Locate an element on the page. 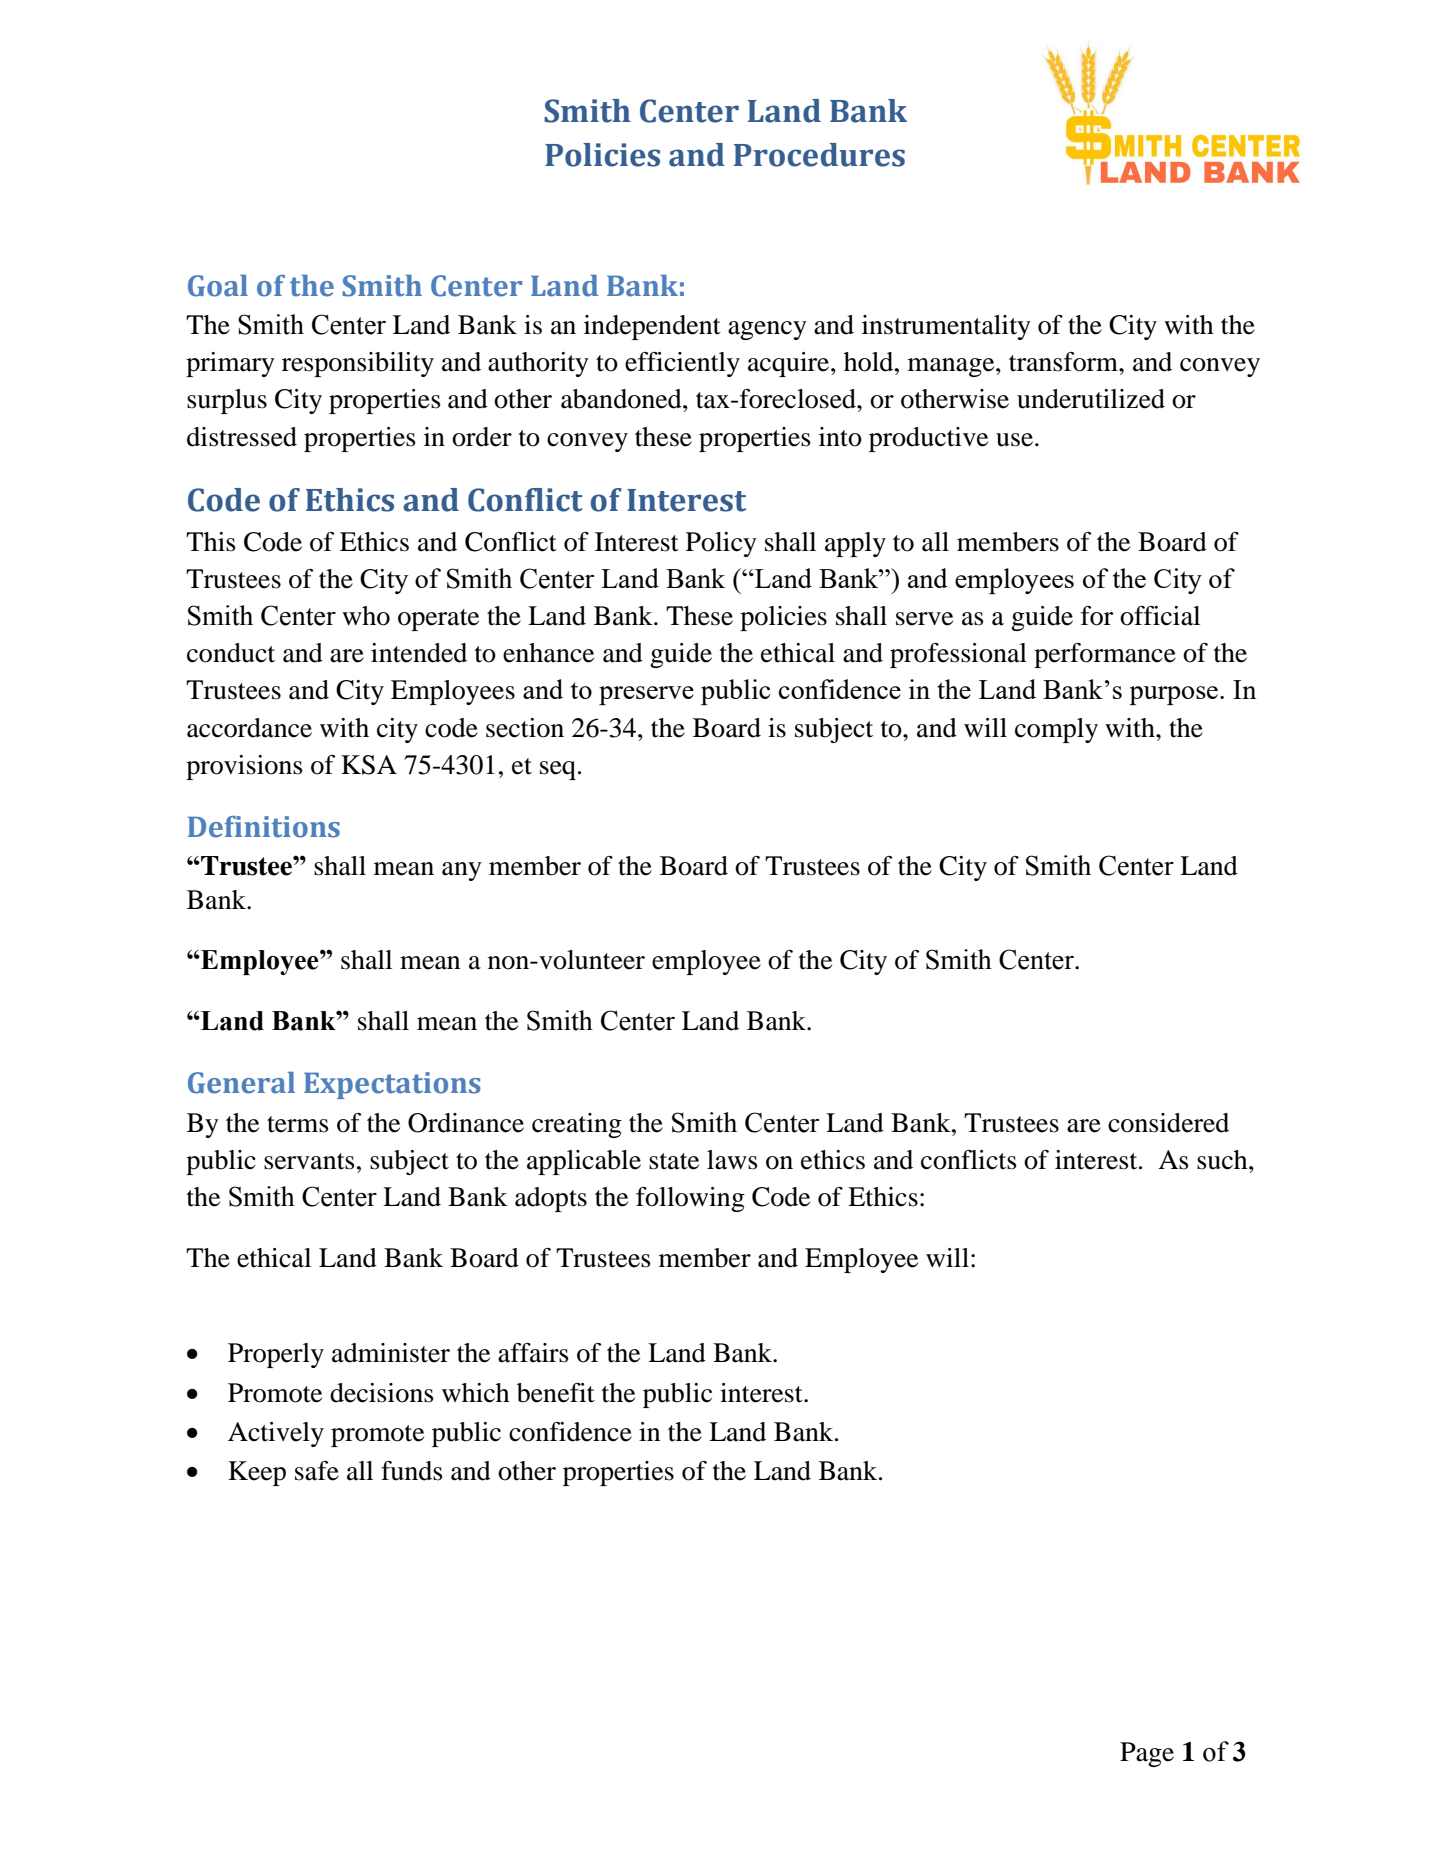  transform is located at coordinates (1064, 362).
